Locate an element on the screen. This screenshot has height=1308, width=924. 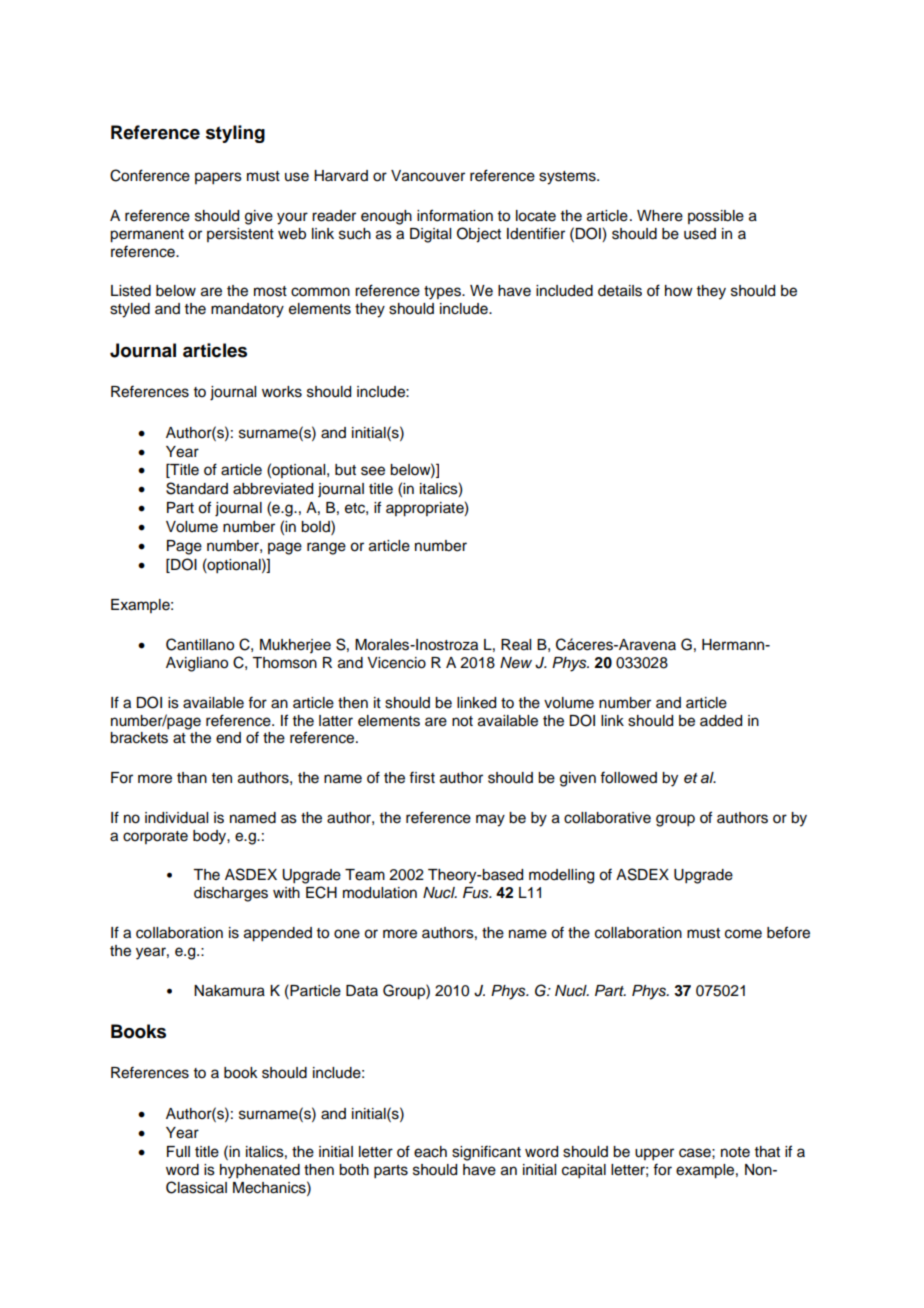
Vancouver is located at coordinates (428, 176).
